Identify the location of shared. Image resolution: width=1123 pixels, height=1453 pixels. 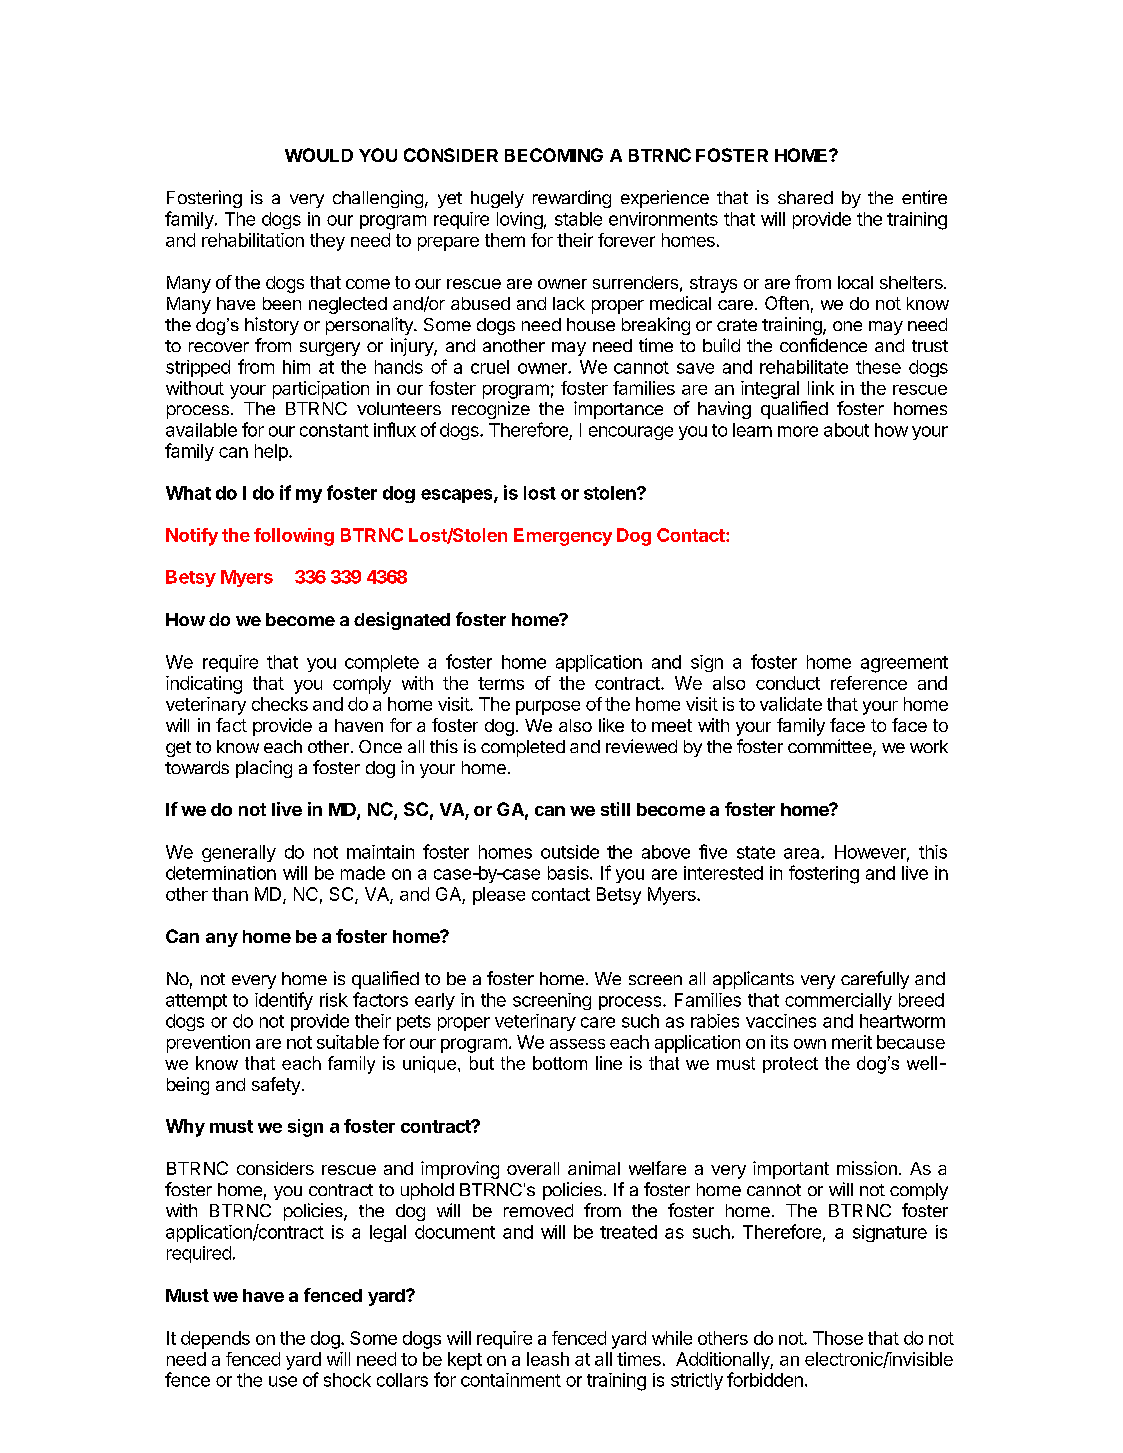
(805, 197).
